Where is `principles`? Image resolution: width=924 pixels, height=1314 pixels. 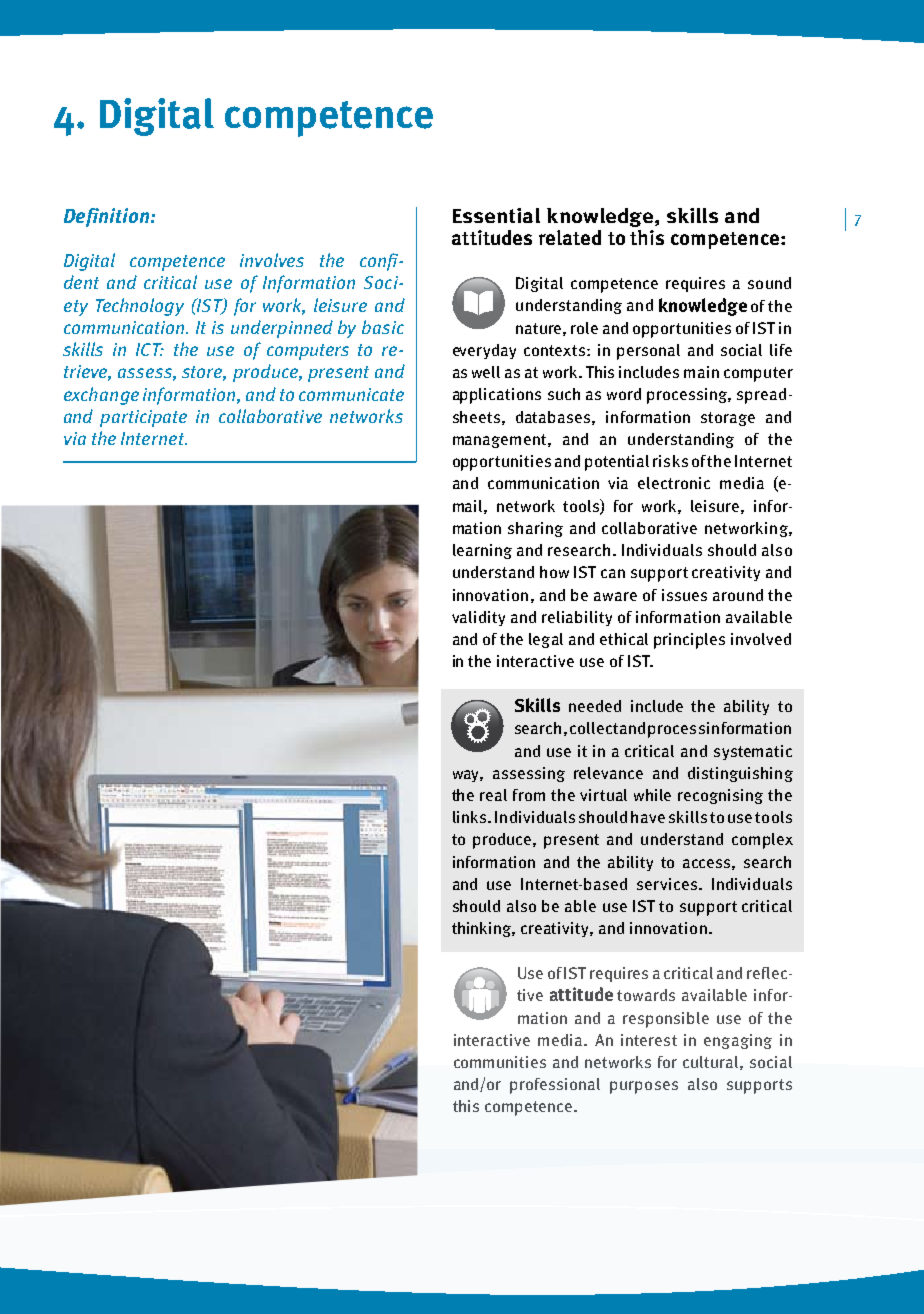 principles is located at coordinates (689, 641).
